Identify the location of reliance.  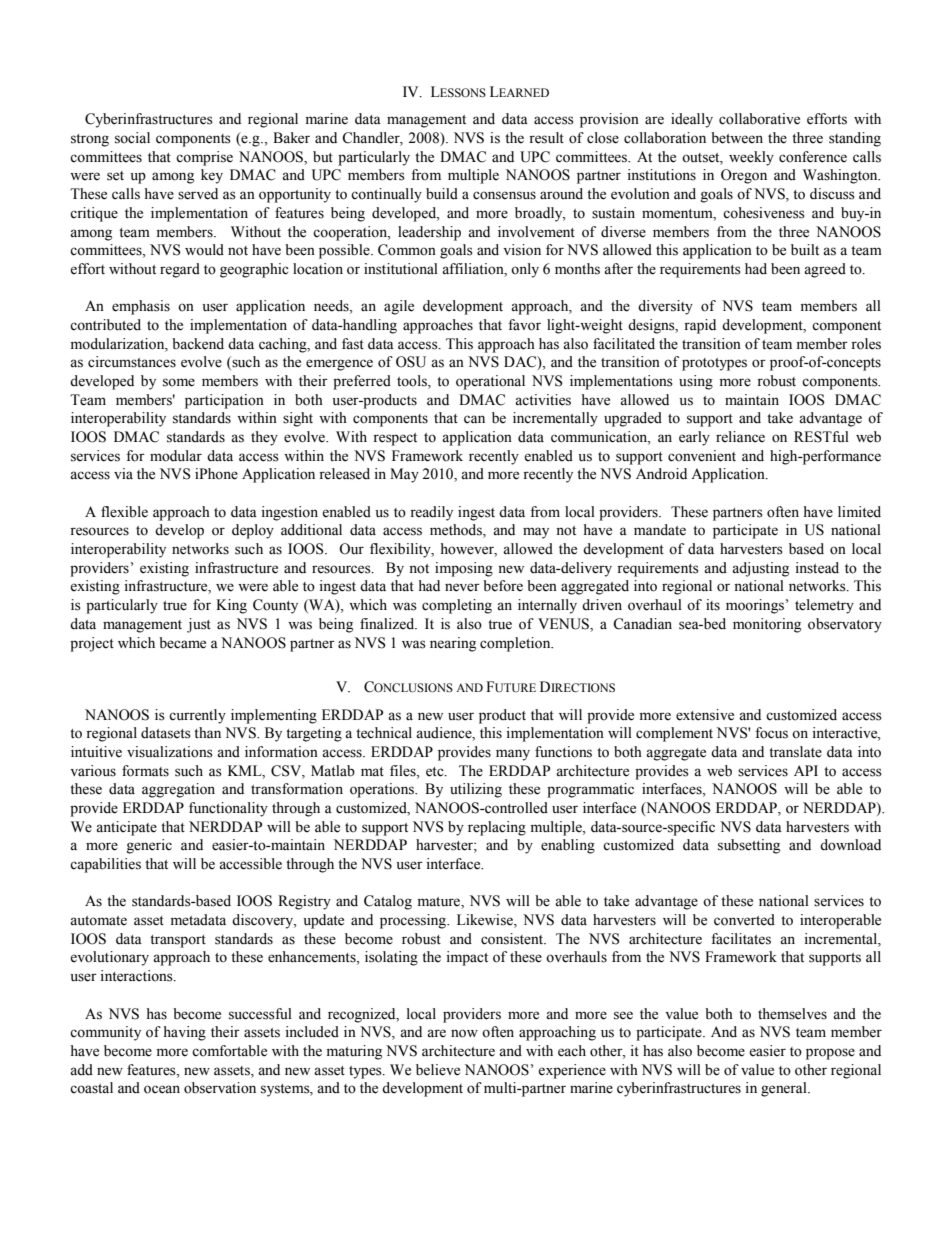
(740, 437).
